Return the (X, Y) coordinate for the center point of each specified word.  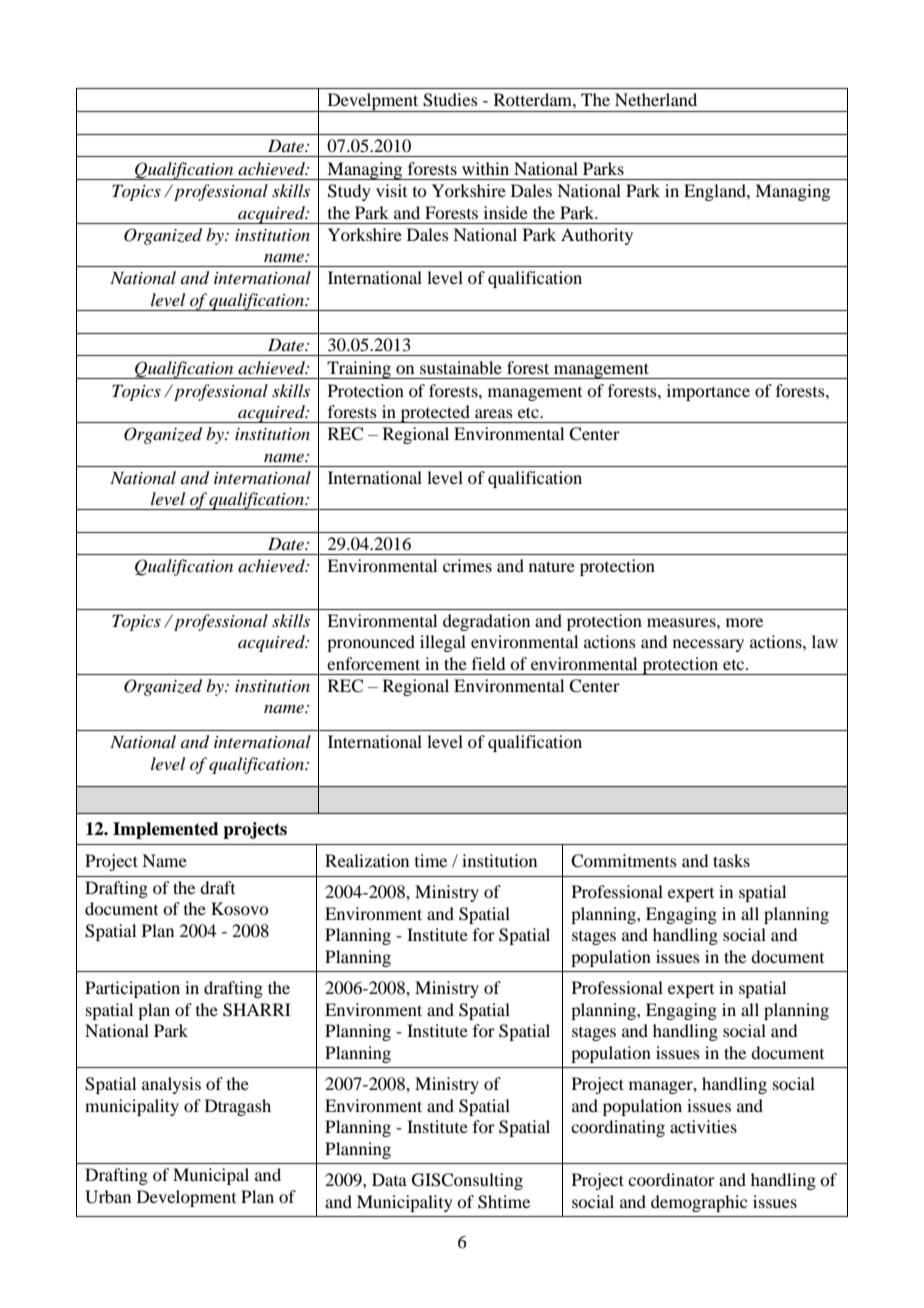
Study (349, 192)
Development (186, 1198)
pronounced (371, 643)
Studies (450, 100)
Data (389, 1179)
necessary (708, 645)
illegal (443, 643)
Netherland (656, 99)
